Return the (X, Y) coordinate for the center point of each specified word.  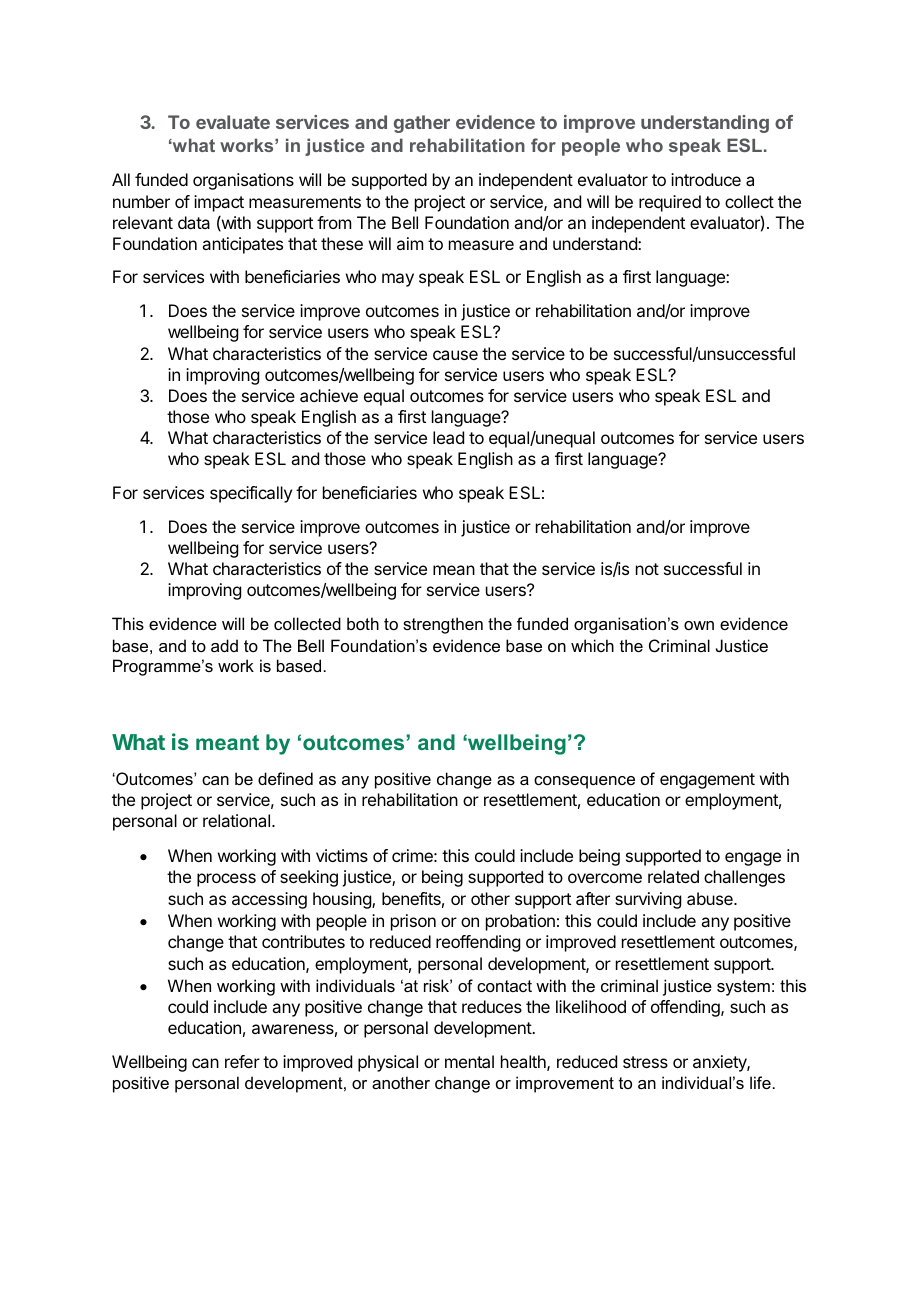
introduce (706, 179)
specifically (251, 494)
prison (413, 922)
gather (422, 124)
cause (455, 355)
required (670, 203)
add (224, 645)
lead (448, 437)
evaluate (233, 122)
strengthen (443, 625)
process (226, 880)
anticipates (242, 245)
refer (242, 1061)
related (673, 876)
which (592, 645)
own (699, 625)
